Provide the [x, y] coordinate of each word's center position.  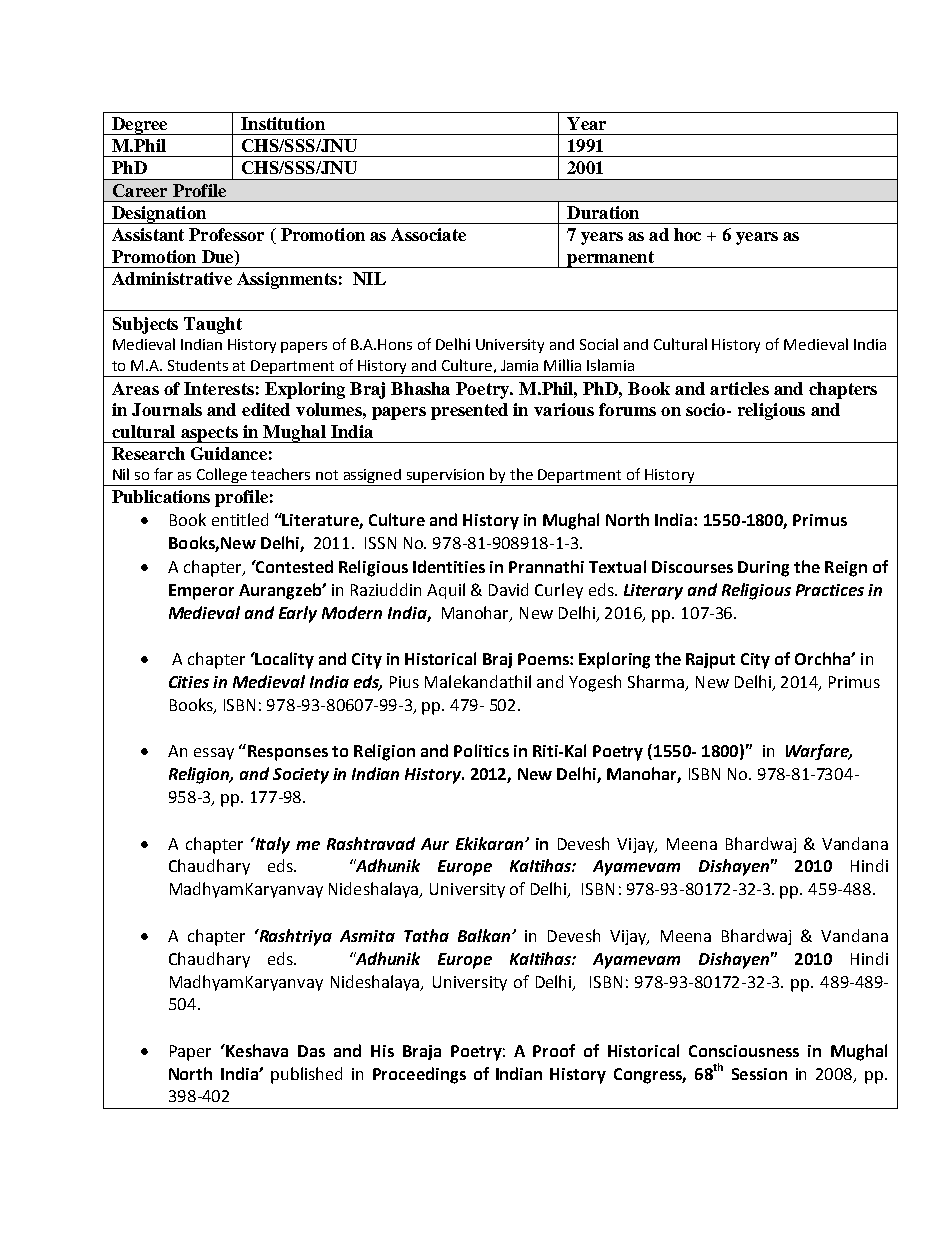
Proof [554, 1050]
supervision [446, 477]
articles [739, 388]
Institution [283, 123]
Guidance [229, 453]
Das [311, 1051]
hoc [687, 234]
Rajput [710, 661]
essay [214, 754]
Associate [428, 234]
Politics [481, 750]
